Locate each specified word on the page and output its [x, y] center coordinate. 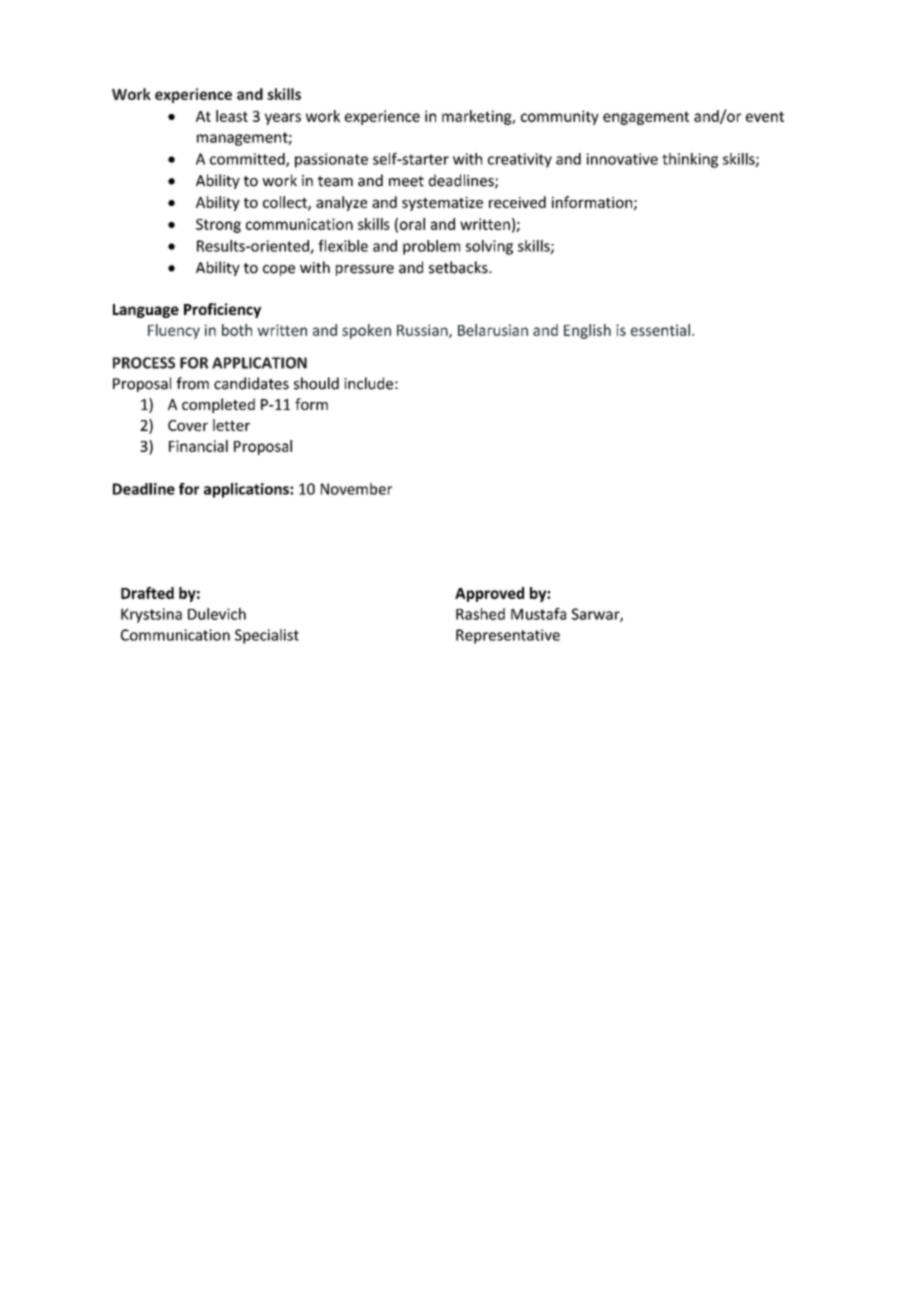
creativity [520, 160]
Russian [423, 331]
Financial [198, 446]
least [232, 116]
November [356, 489]
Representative [508, 636]
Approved [489, 594]
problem [431, 247]
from [192, 383]
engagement [646, 118]
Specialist [267, 636]
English [587, 331]
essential [660, 330]
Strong [218, 226]
